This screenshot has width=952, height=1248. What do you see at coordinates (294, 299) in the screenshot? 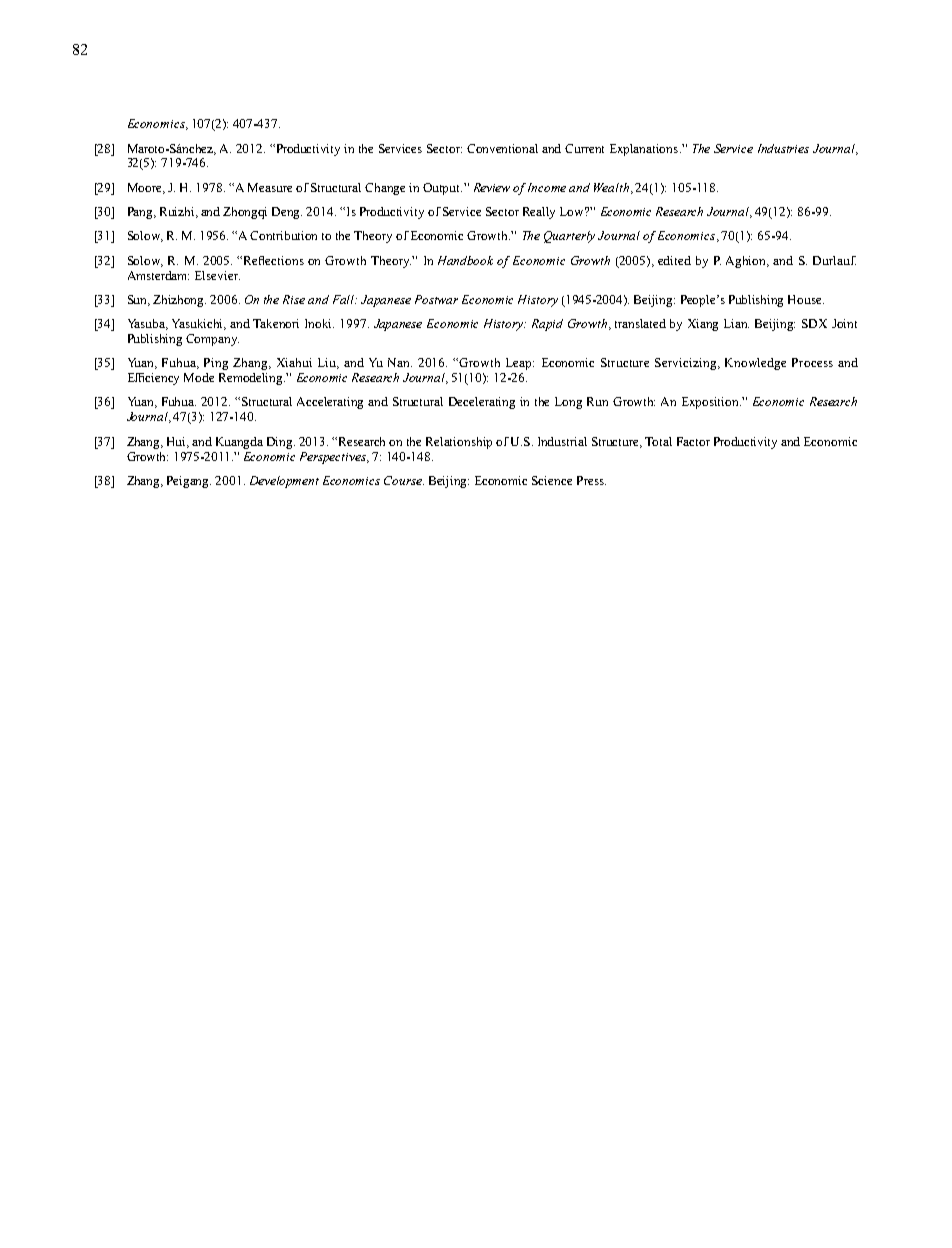
I see `Rise` at bounding box center [294, 299].
